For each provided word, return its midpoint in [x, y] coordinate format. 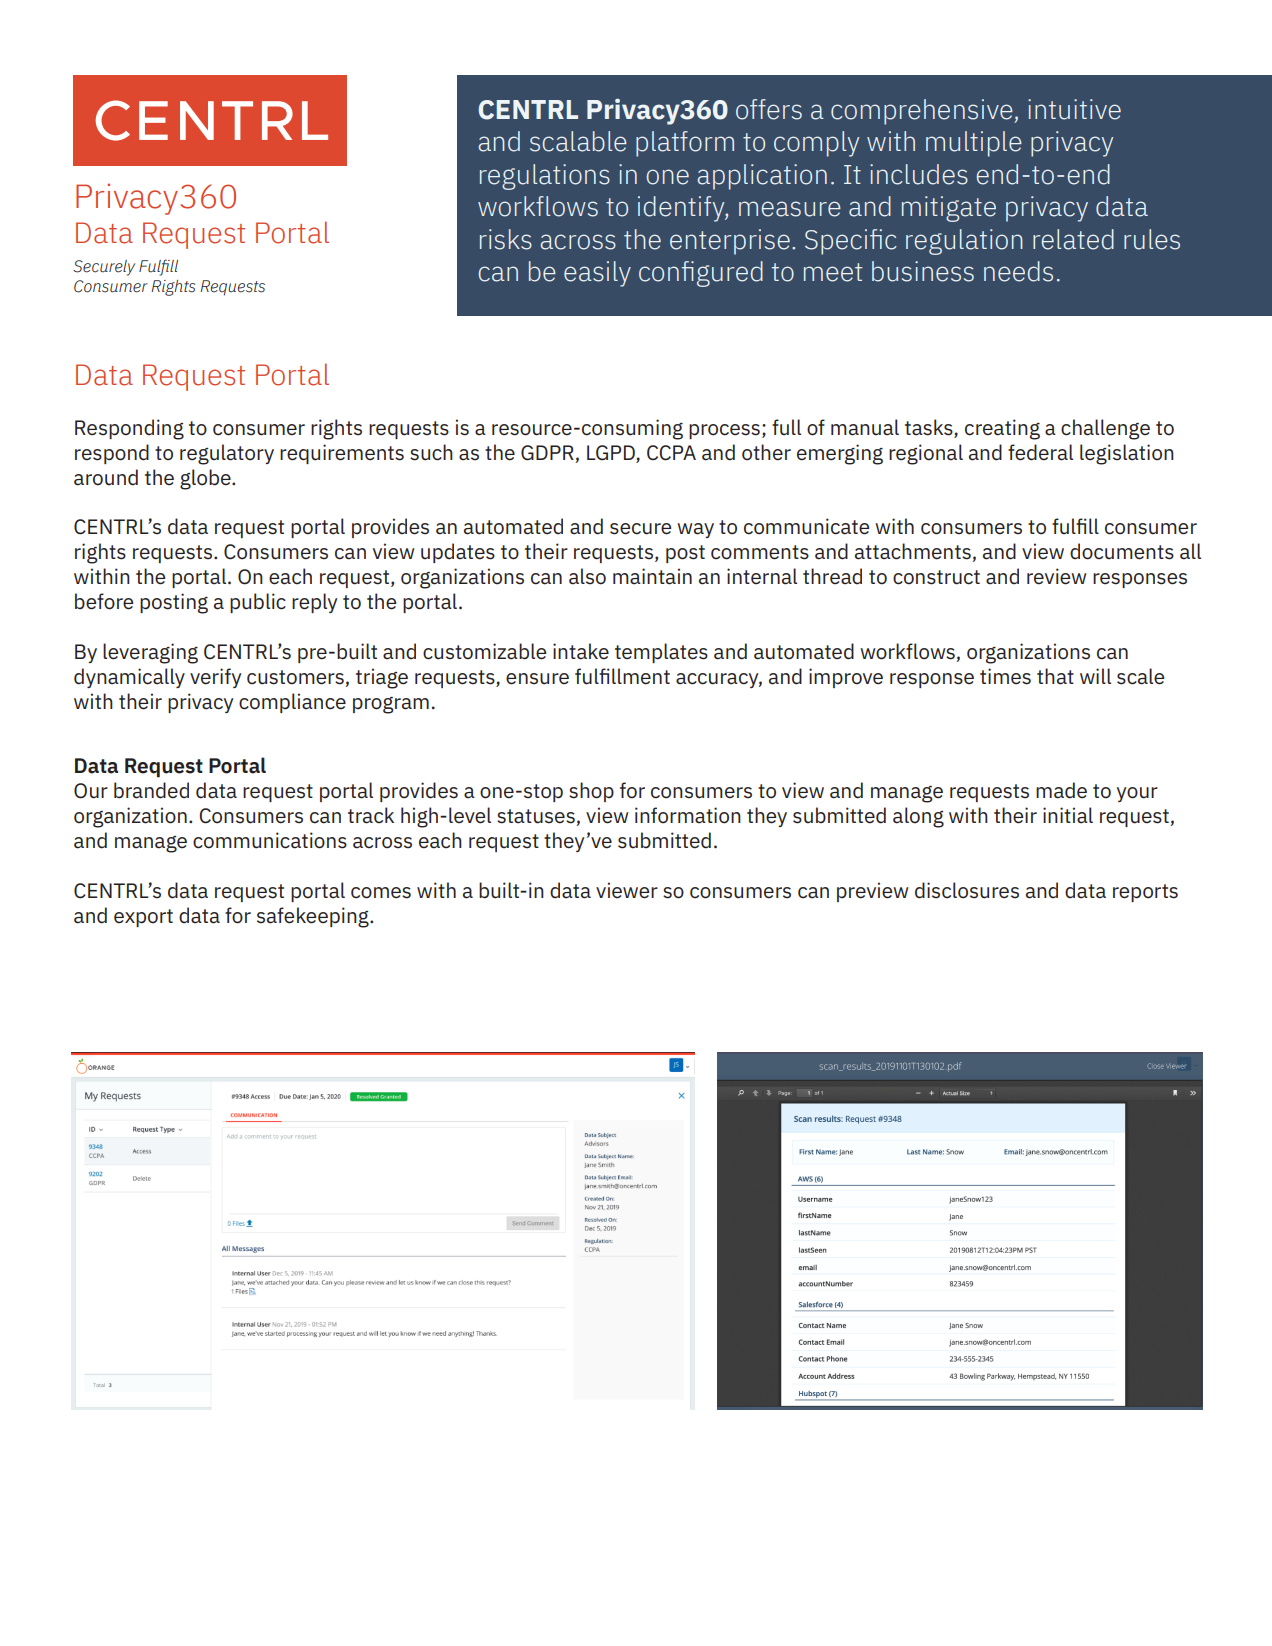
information [688, 815]
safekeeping [314, 917]
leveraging [150, 653]
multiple [974, 144]
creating [1002, 429]
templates [661, 653]
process [724, 431]
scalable [578, 141]
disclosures [967, 890]
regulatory [227, 454]
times [1005, 676]
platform [685, 144]
